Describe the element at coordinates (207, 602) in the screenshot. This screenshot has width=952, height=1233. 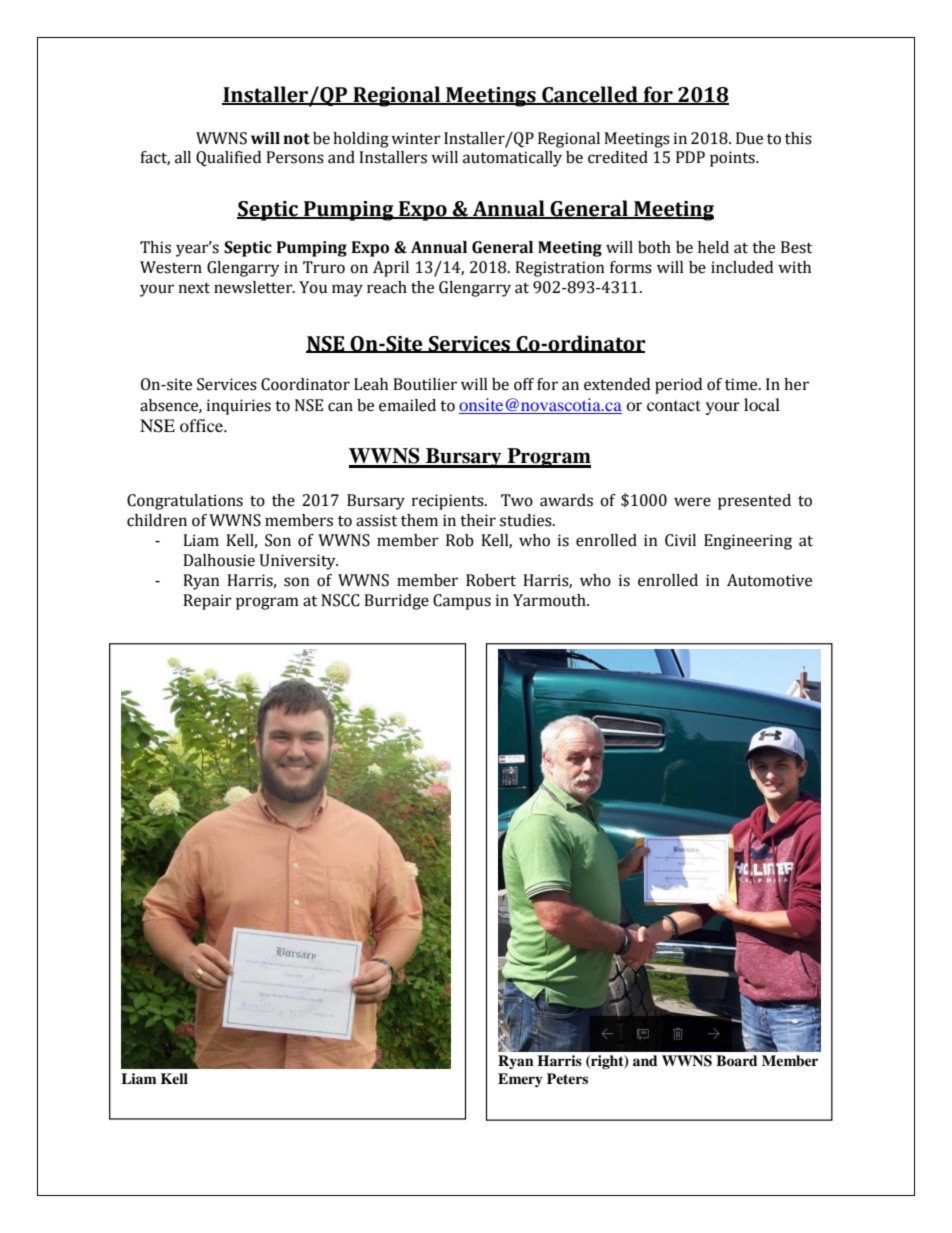
I see `Repair` at that location.
